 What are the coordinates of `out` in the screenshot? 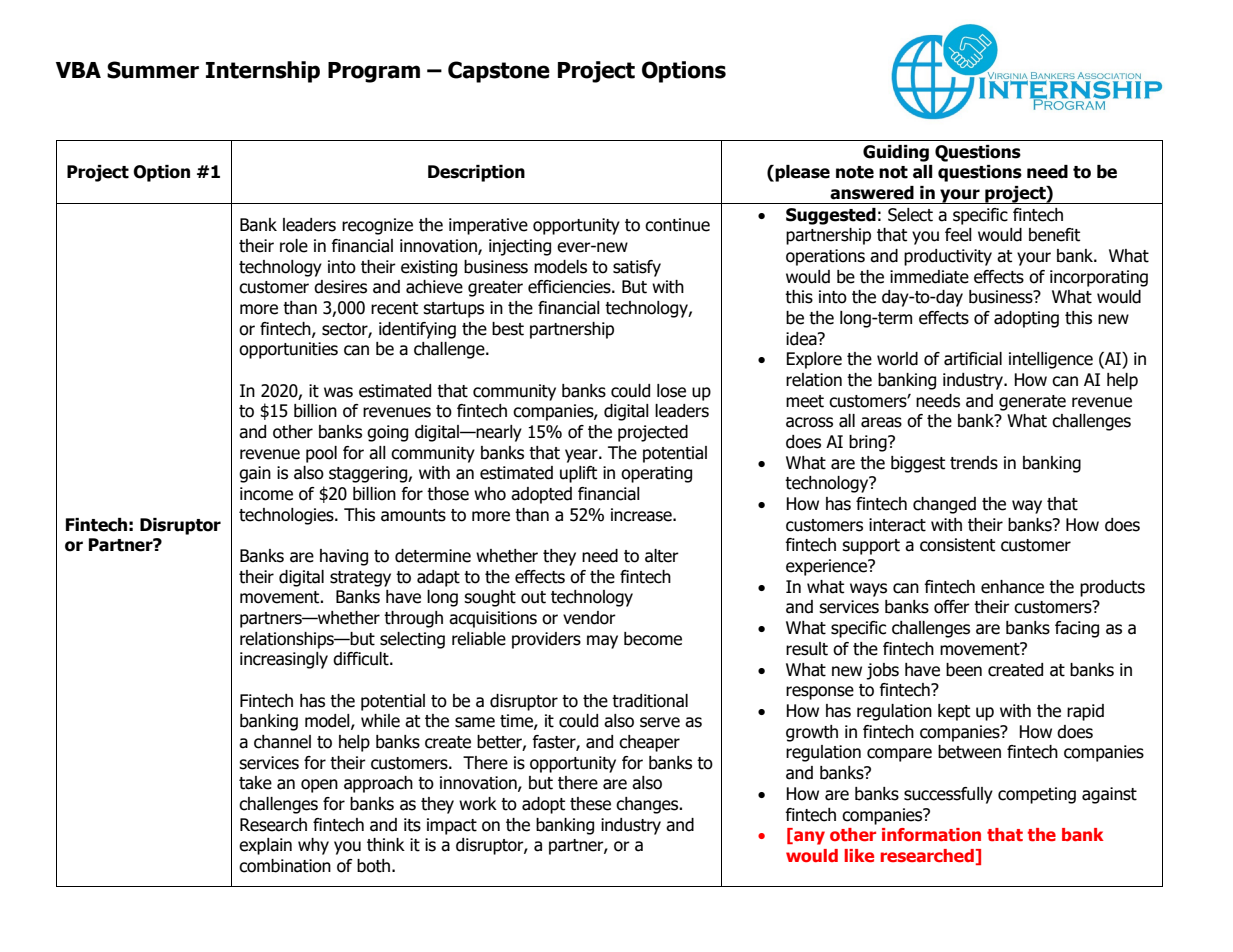 It's located at (533, 597).
